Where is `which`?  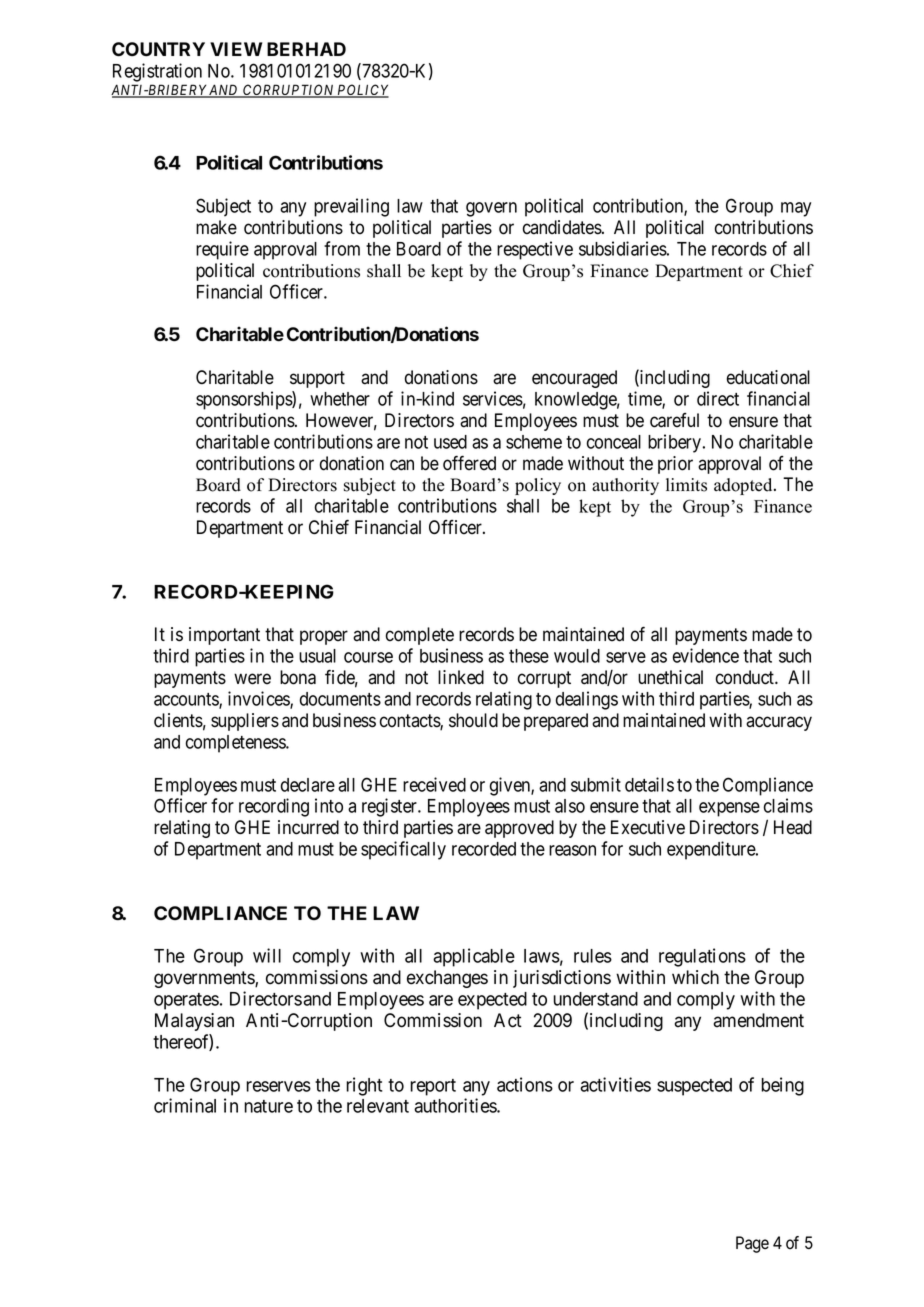
which is located at coordinates (695, 977).
